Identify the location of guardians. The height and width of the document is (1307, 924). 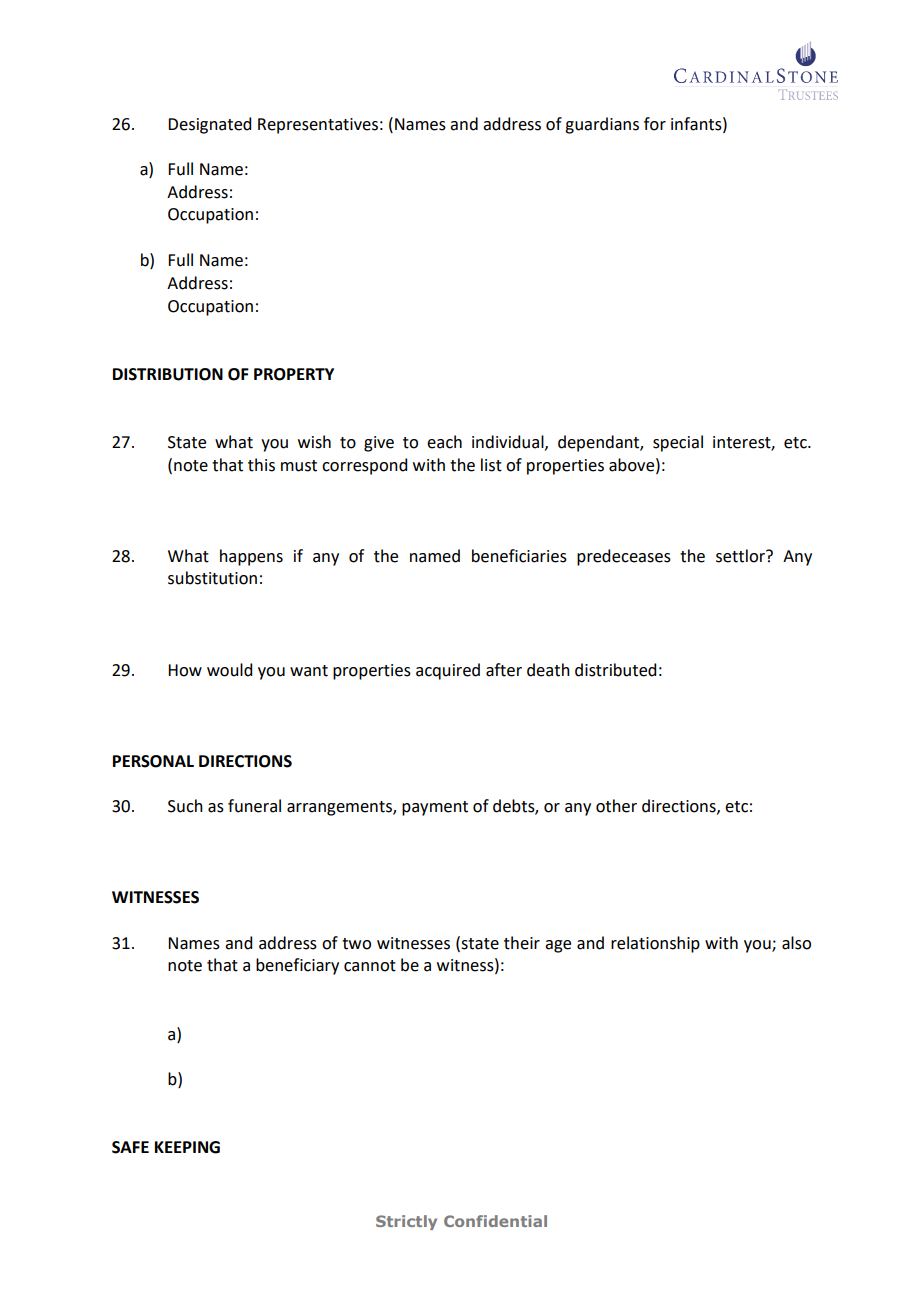
(602, 125).
